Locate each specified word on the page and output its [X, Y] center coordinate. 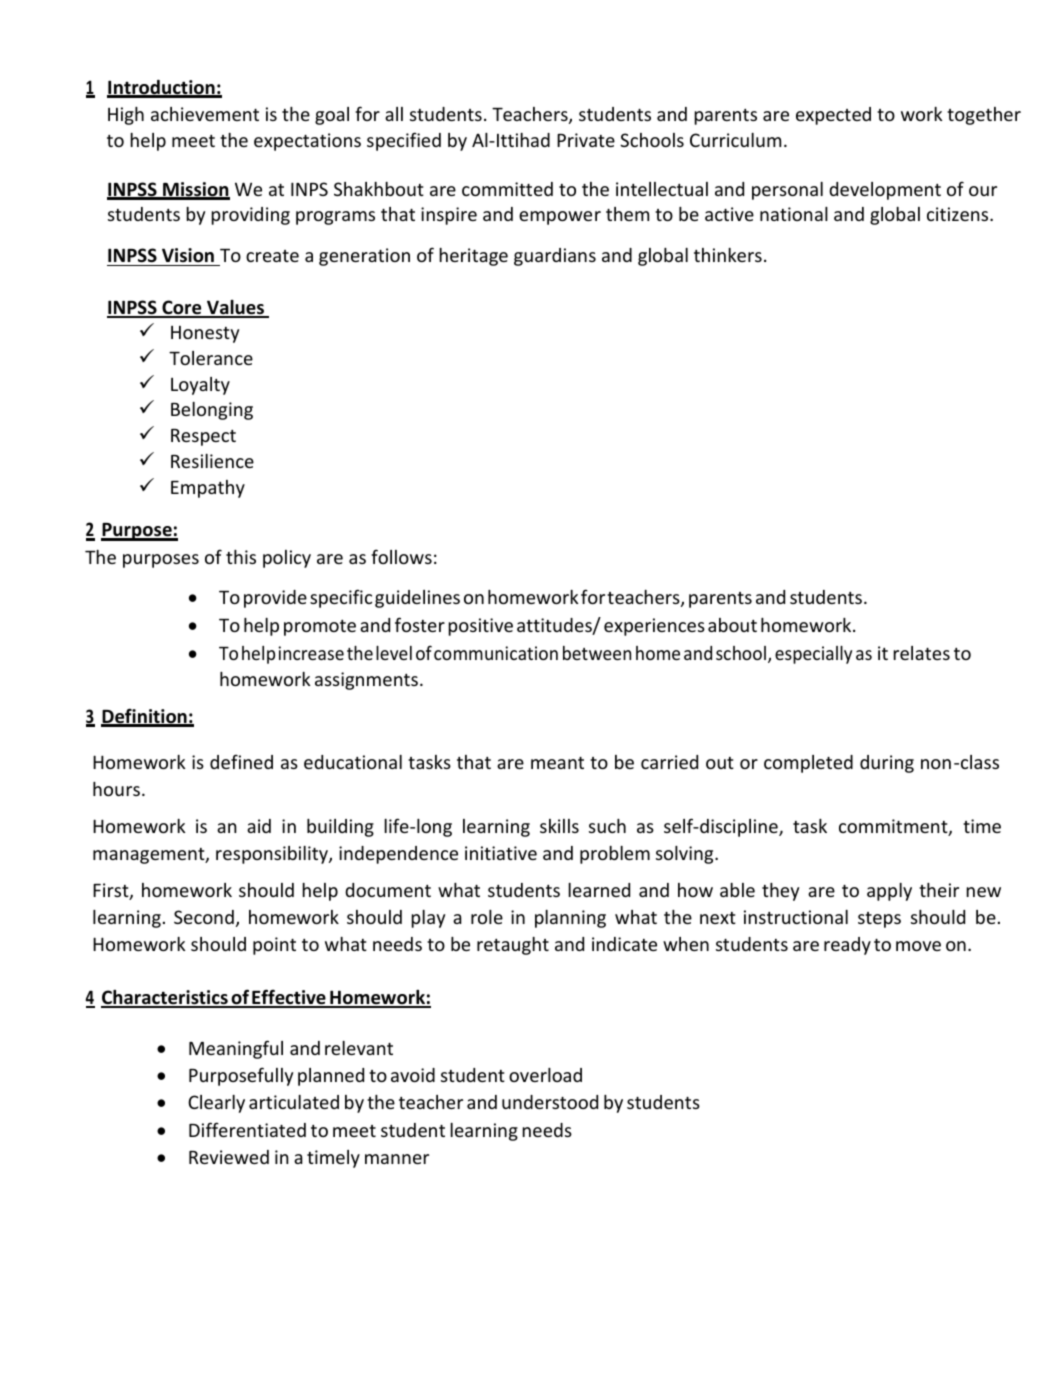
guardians [555, 257]
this [241, 557]
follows [401, 556]
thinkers [728, 255]
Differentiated [247, 1129]
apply [889, 892]
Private [586, 140]
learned [599, 890]
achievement [205, 114]
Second [204, 917]
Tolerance [211, 358]
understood [550, 1102]
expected [833, 116]
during [887, 764]
